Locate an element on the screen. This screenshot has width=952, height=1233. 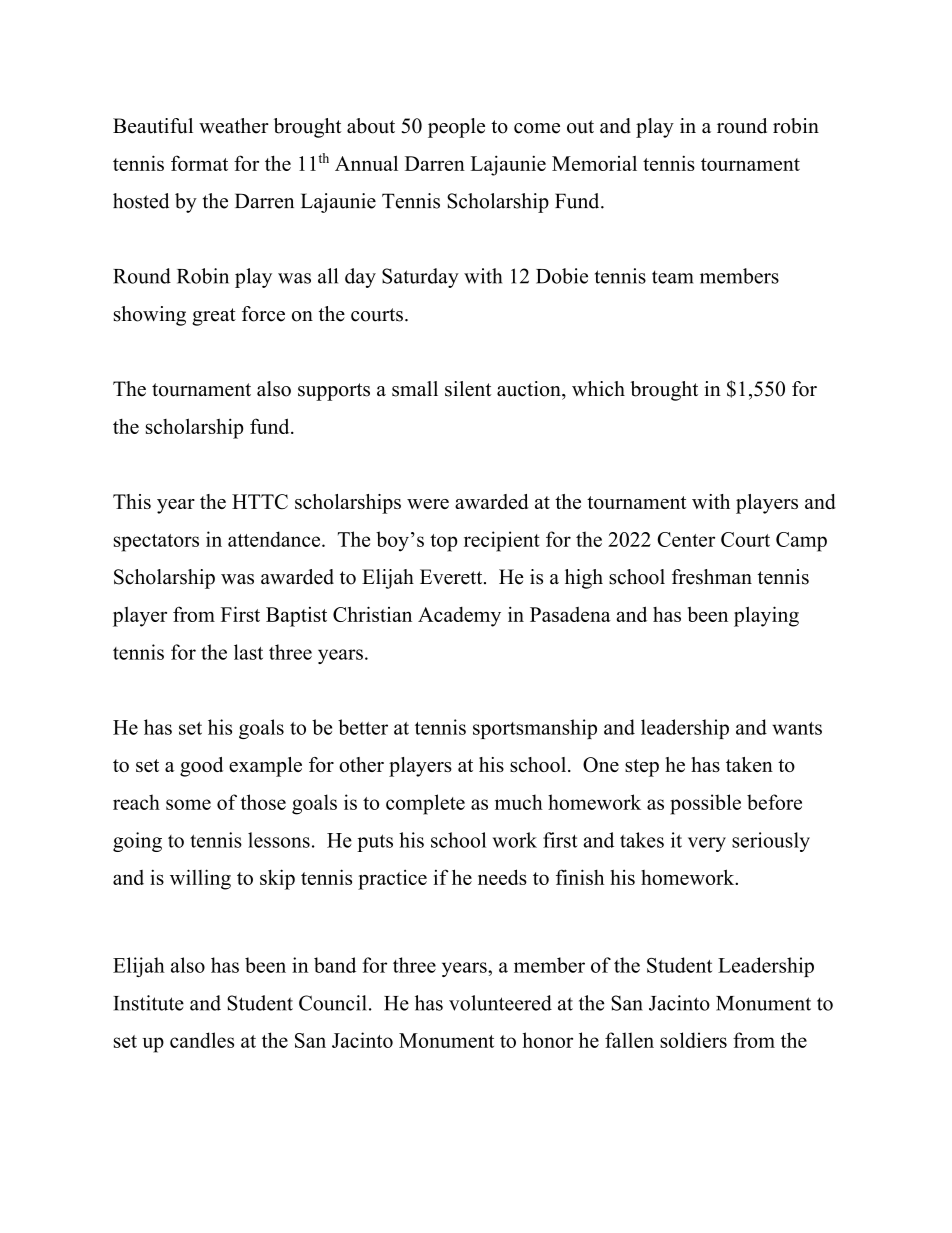
Everett is located at coordinates (452, 577).
